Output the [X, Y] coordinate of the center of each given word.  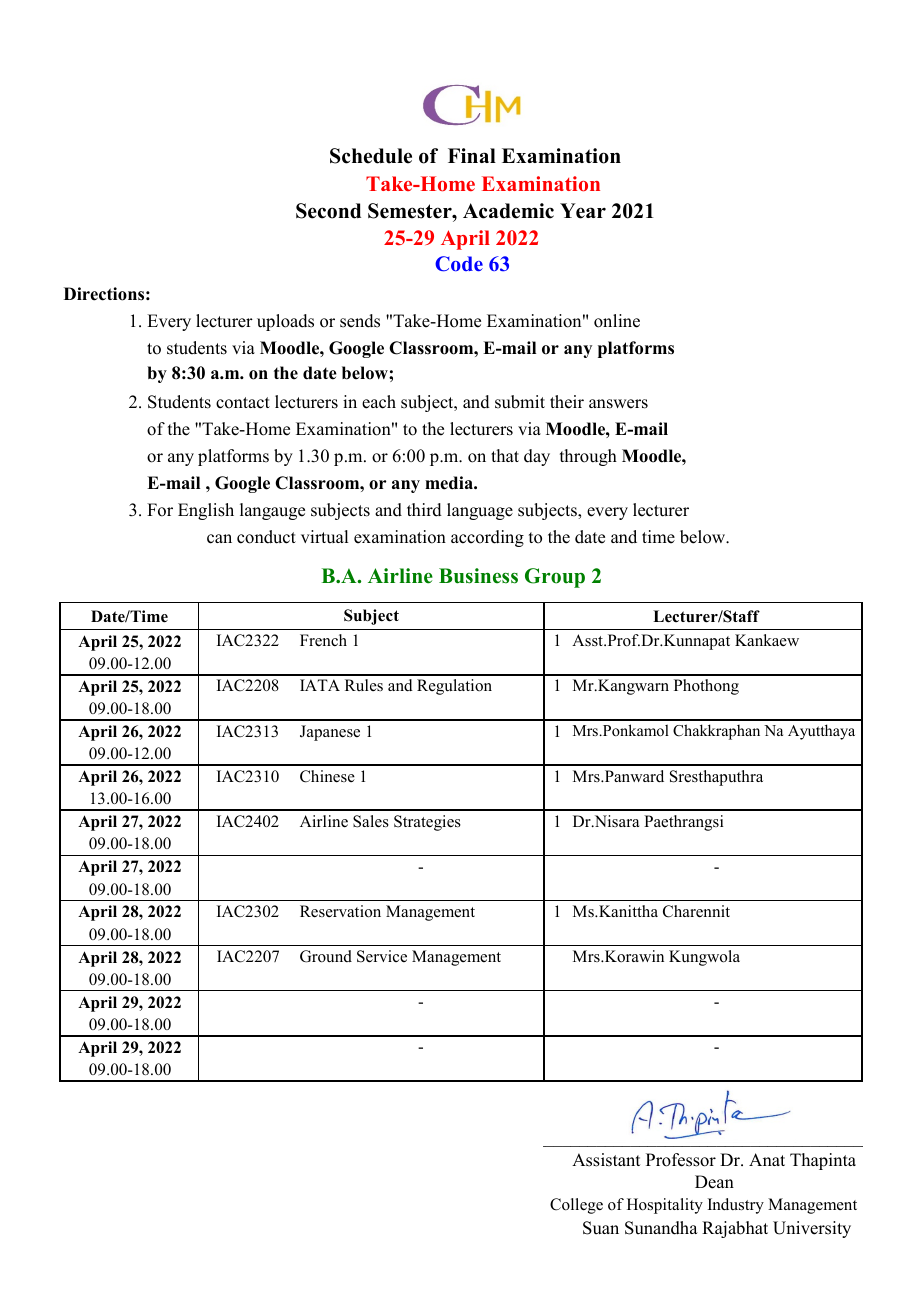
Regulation [454, 687]
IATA [320, 685]
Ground [326, 956]
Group [555, 578]
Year [583, 211]
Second [328, 211]
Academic [508, 211]
